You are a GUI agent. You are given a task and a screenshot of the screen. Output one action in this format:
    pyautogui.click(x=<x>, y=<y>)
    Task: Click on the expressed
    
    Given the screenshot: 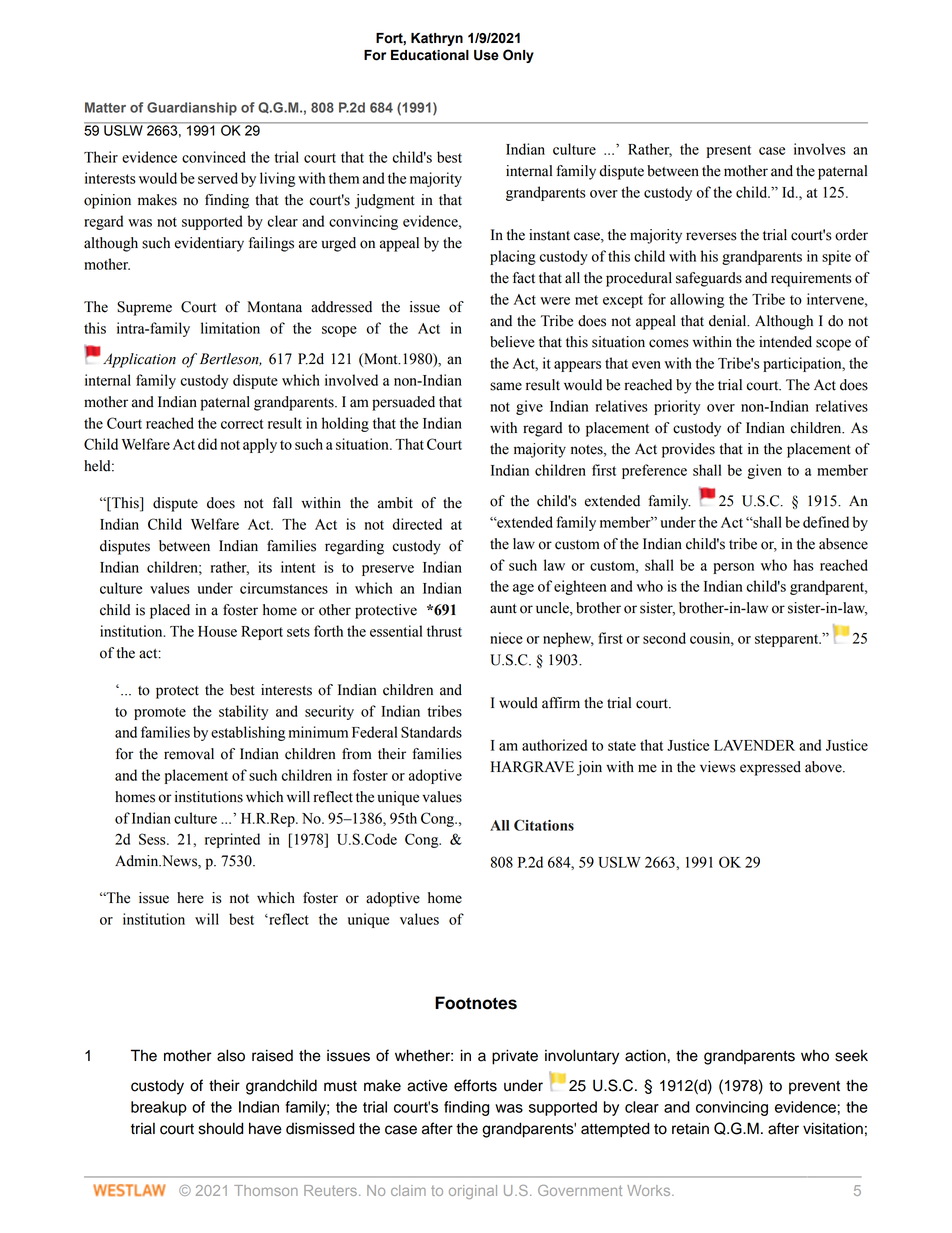 What is the action you would take?
    pyautogui.click(x=770, y=768)
